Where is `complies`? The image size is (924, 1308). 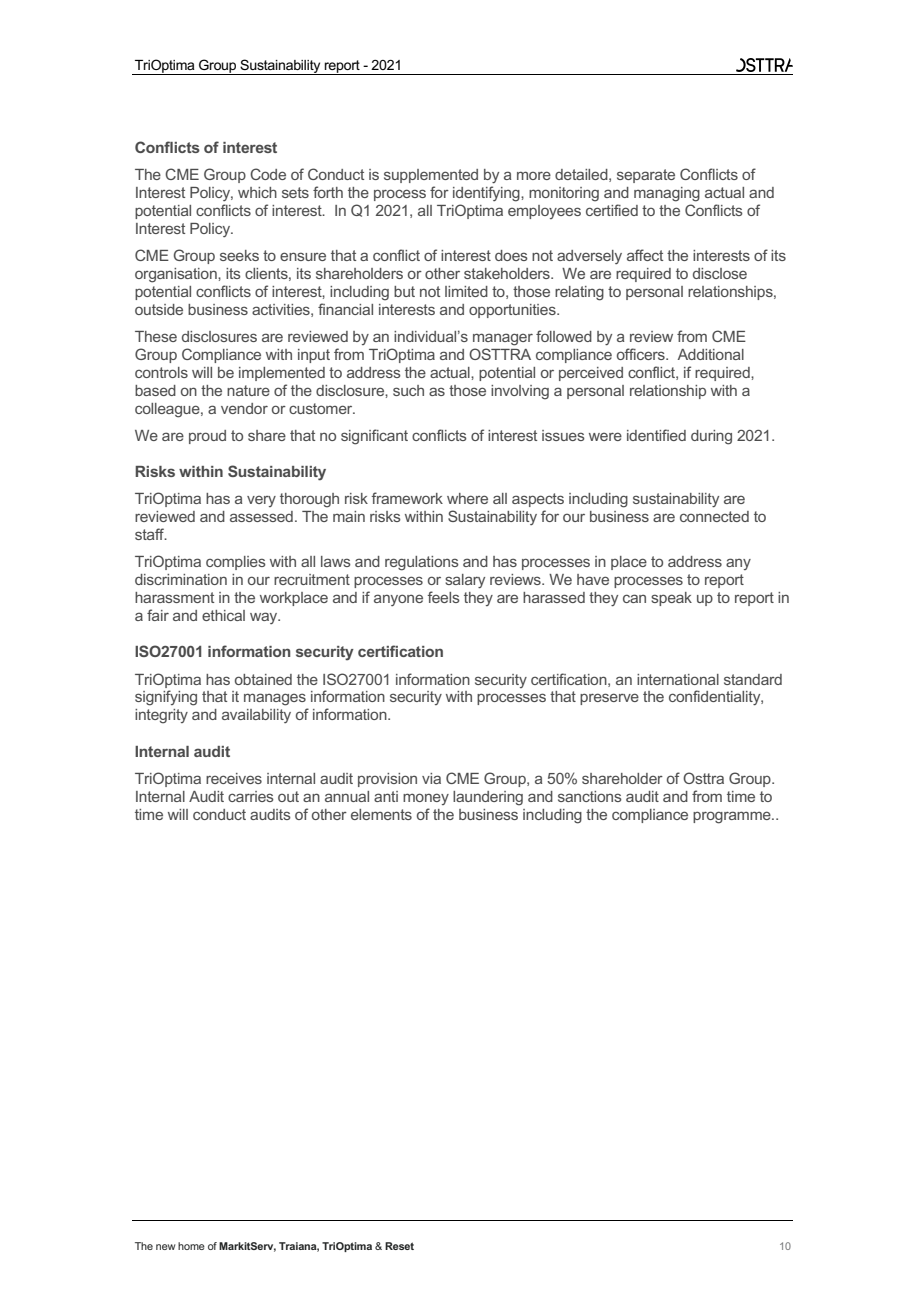 complies is located at coordinates (236, 563).
